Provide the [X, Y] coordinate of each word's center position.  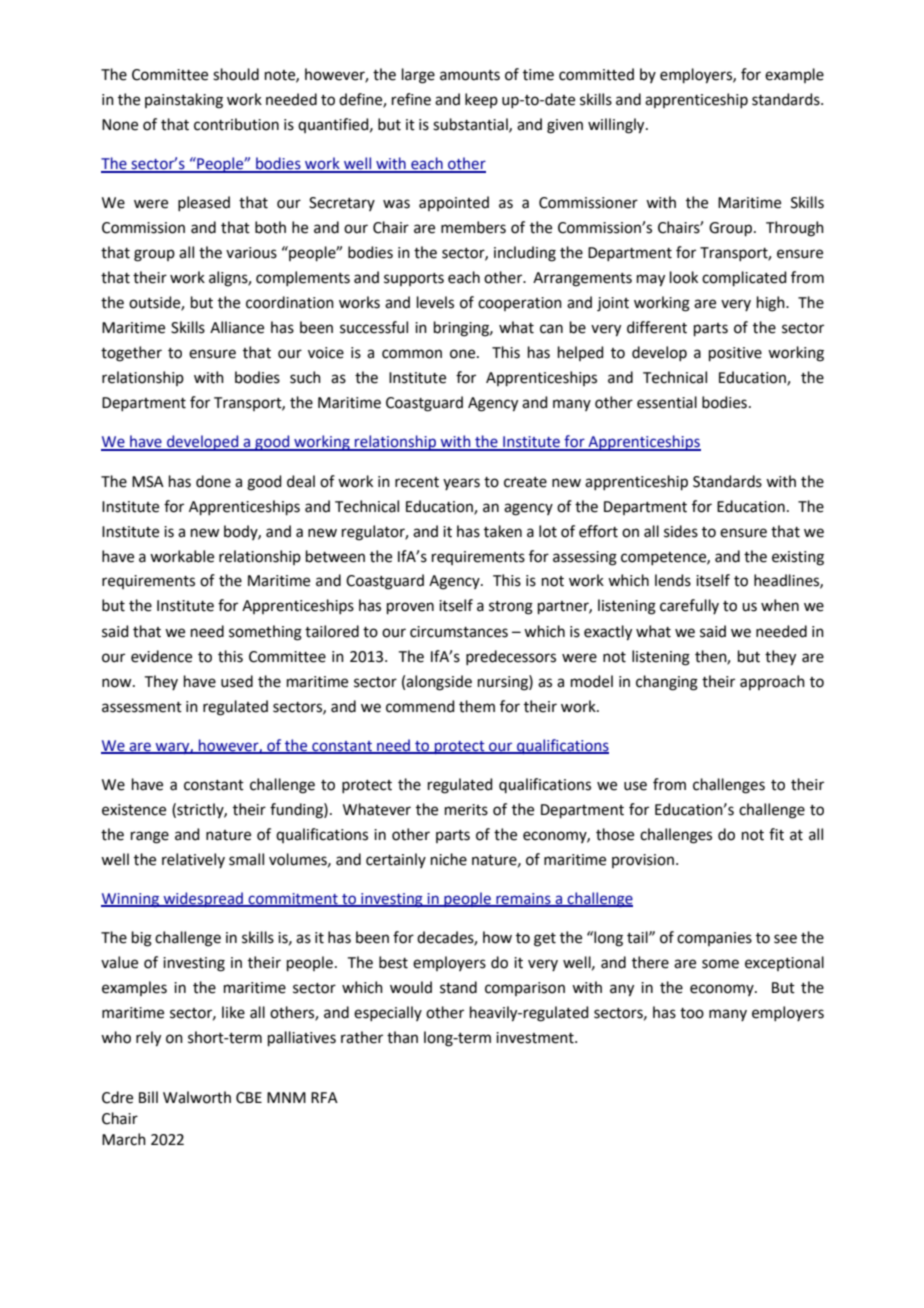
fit [776, 834]
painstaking [184, 101]
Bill [148, 1097]
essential [667, 402]
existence [134, 810]
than [402, 1037]
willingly [617, 126]
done [213, 481]
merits [466, 810]
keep [481, 100]
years [461, 484]
